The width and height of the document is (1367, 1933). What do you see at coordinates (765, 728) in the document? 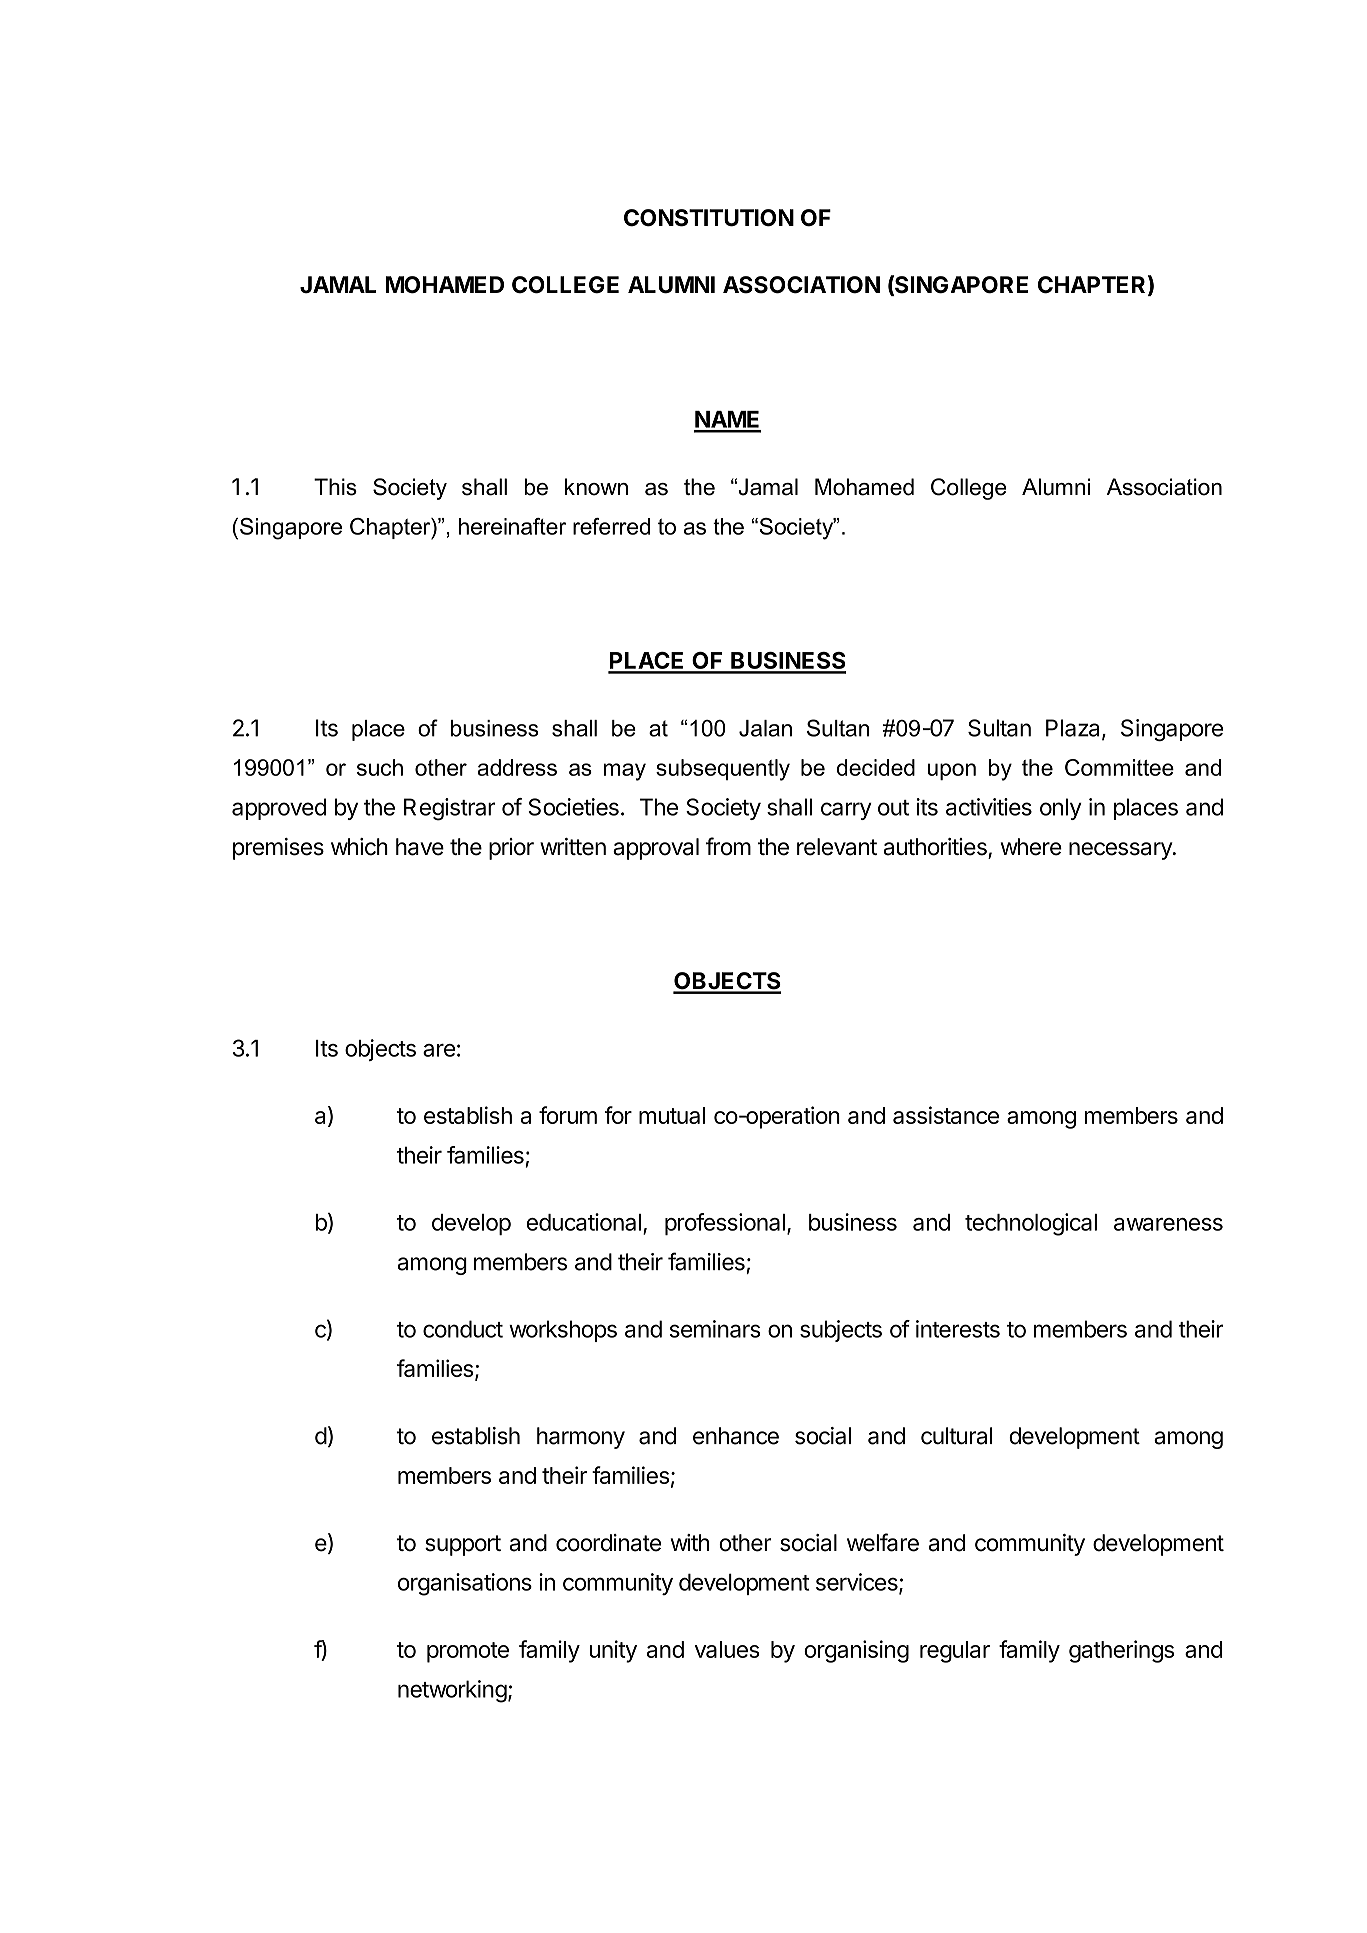
I see `Jalan` at bounding box center [765, 728].
